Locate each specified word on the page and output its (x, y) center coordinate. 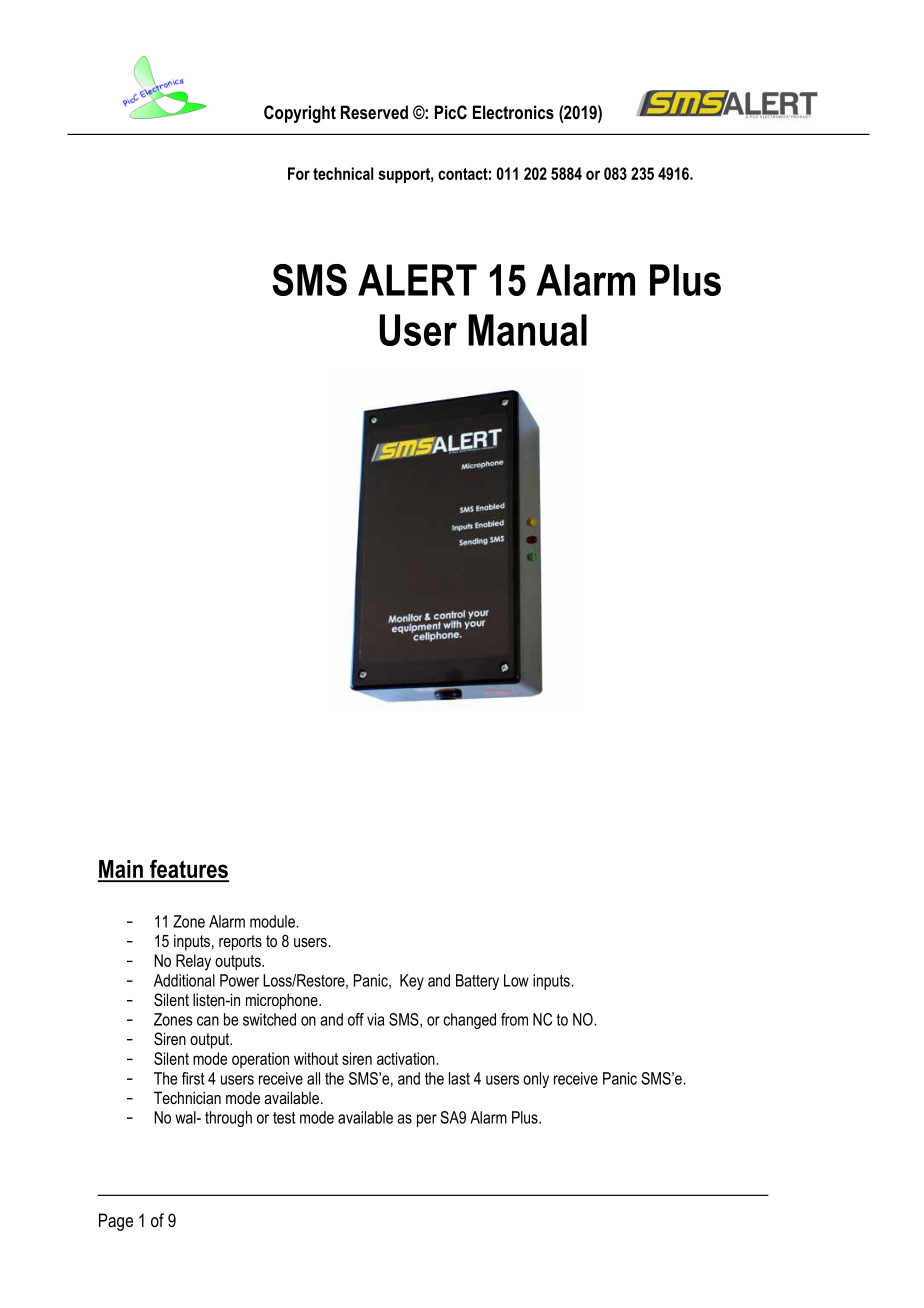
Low (516, 980)
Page (116, 1222)
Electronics (513, 112)
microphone (283, 1001)
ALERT (417, 280)
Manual (527, 330)
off (356, 1019)
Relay (193, 962)
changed (470, 1021)
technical (343, 173)
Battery (477, 982)
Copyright (300, 114)
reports (240, 943)
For (299, 173)
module (273, 921)
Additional (184, 980)
